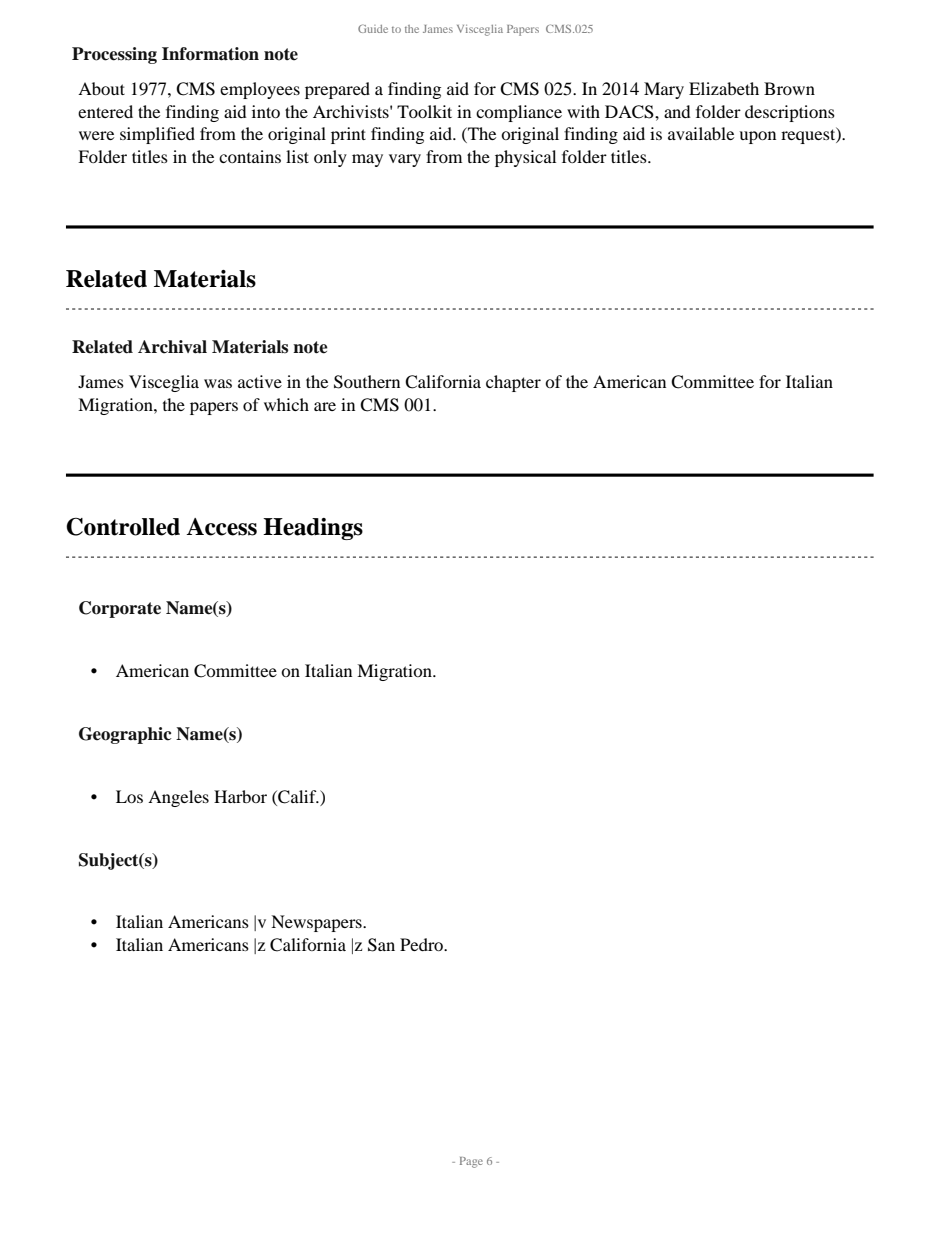 This image has width=952, height=1233. I want to click on Harbor, so click(240, 796).
